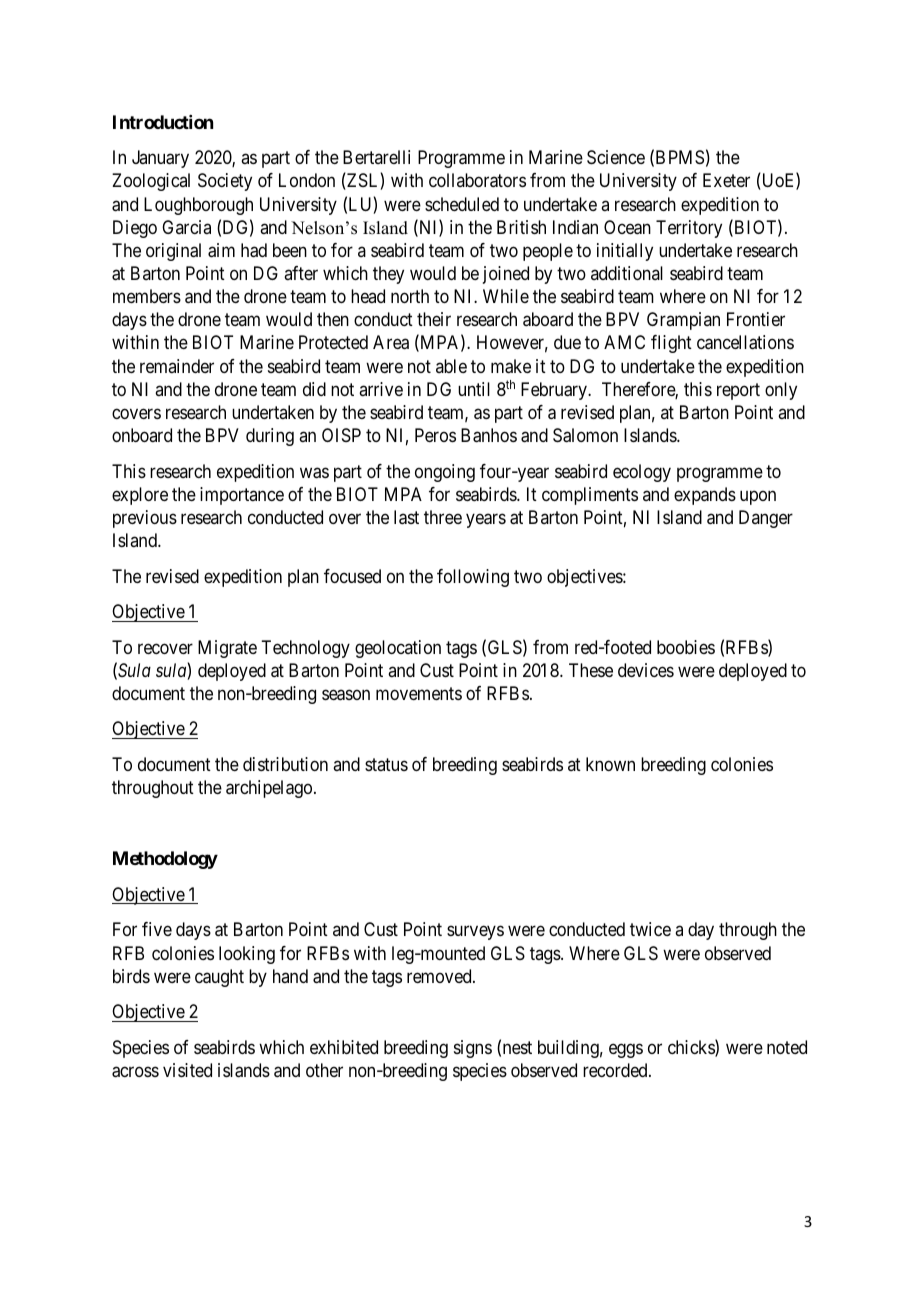  I want to click on distribution, so click(285, 764).
